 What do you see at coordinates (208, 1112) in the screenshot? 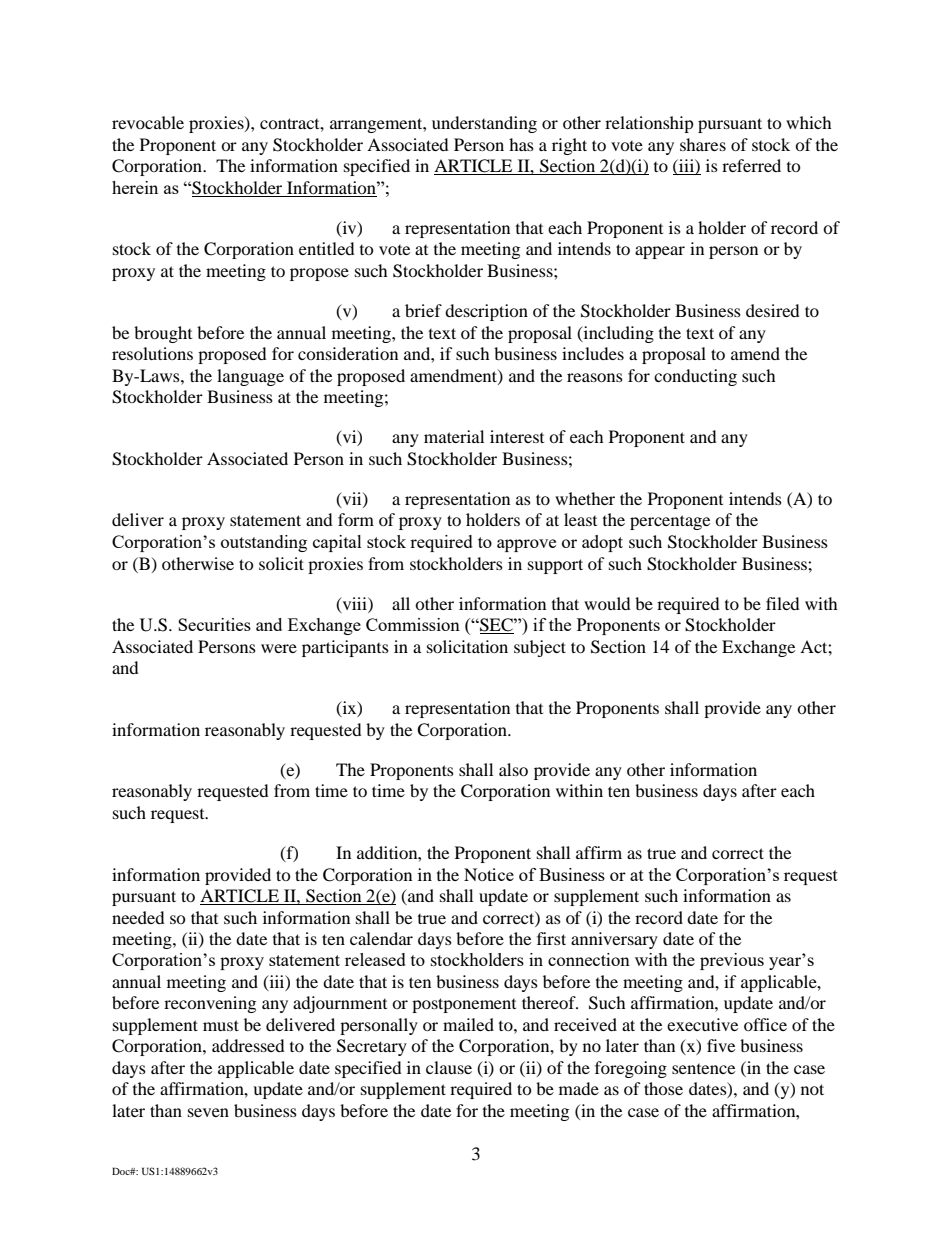
I see `seven` at bounding box center [208, 1112].
